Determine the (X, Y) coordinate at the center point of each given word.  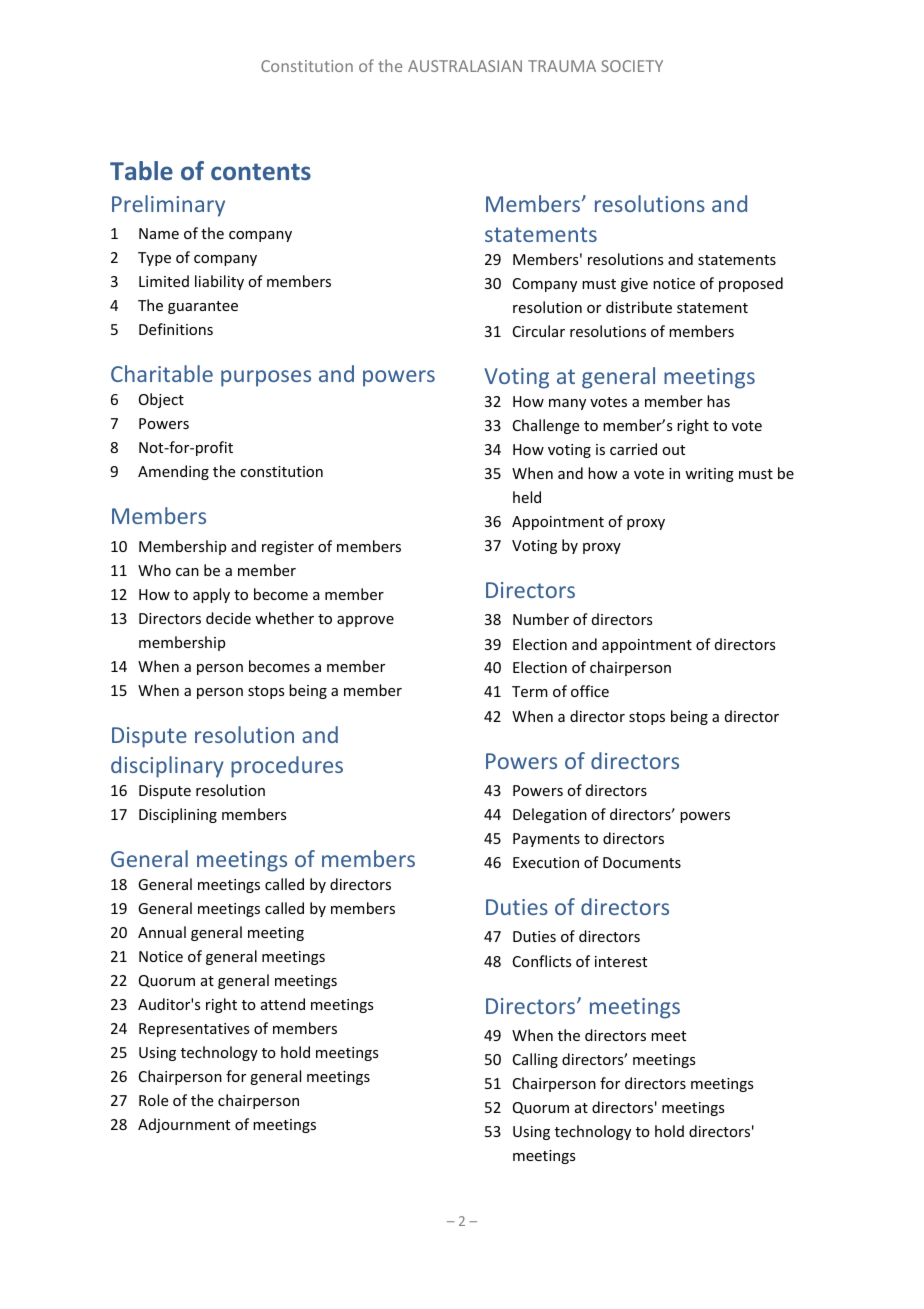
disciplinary (167, 767)
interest (621, 961)
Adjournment (184, 1125)
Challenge (546, 426)
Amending (173, 472)
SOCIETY (632, 66)
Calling (535, 1060)
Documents (642, 862)
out (673, 450)
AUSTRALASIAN (465, 66)
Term (530, 691)
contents (261, 171)
